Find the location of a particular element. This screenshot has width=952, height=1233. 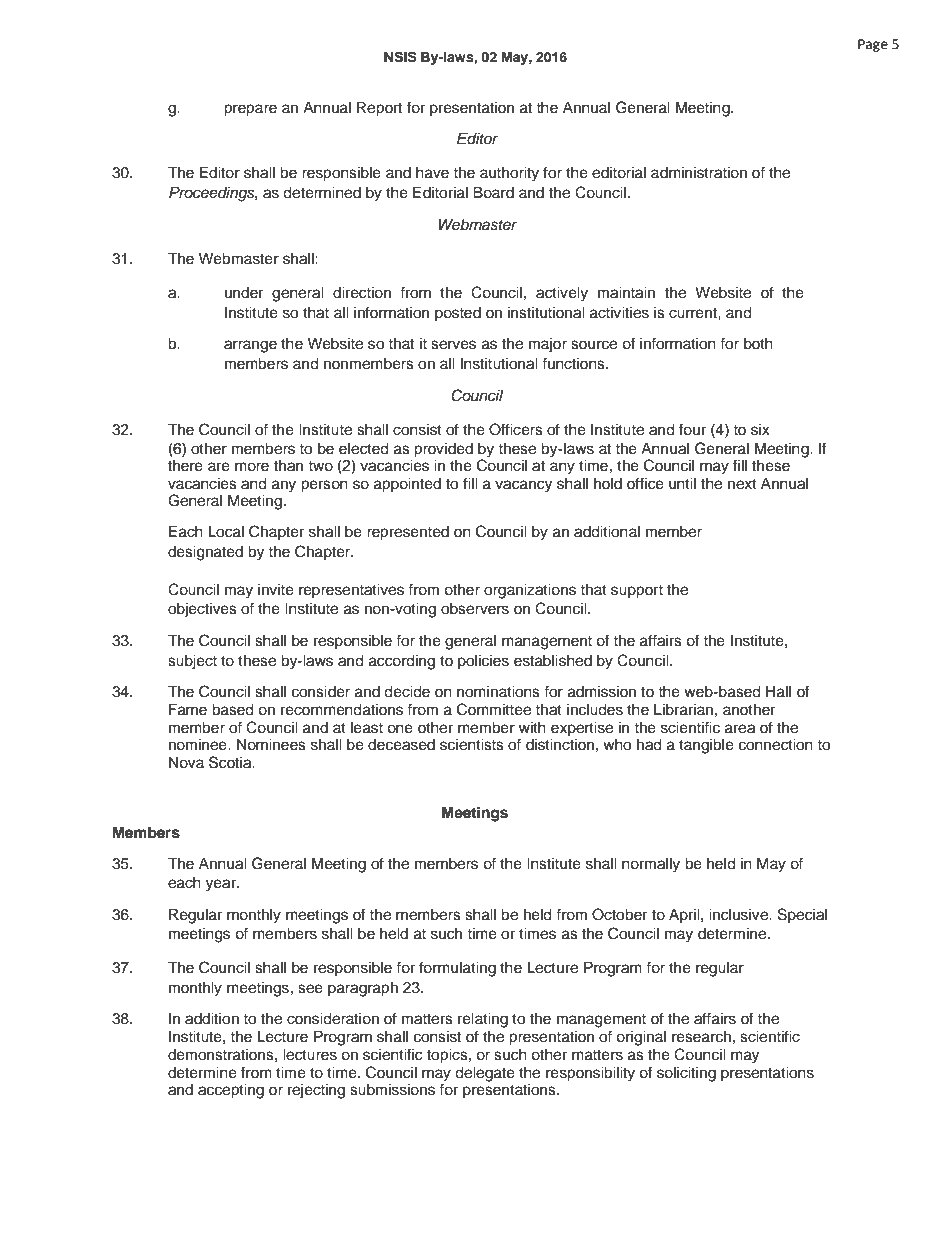

both is located at coordinates (758, 344).
